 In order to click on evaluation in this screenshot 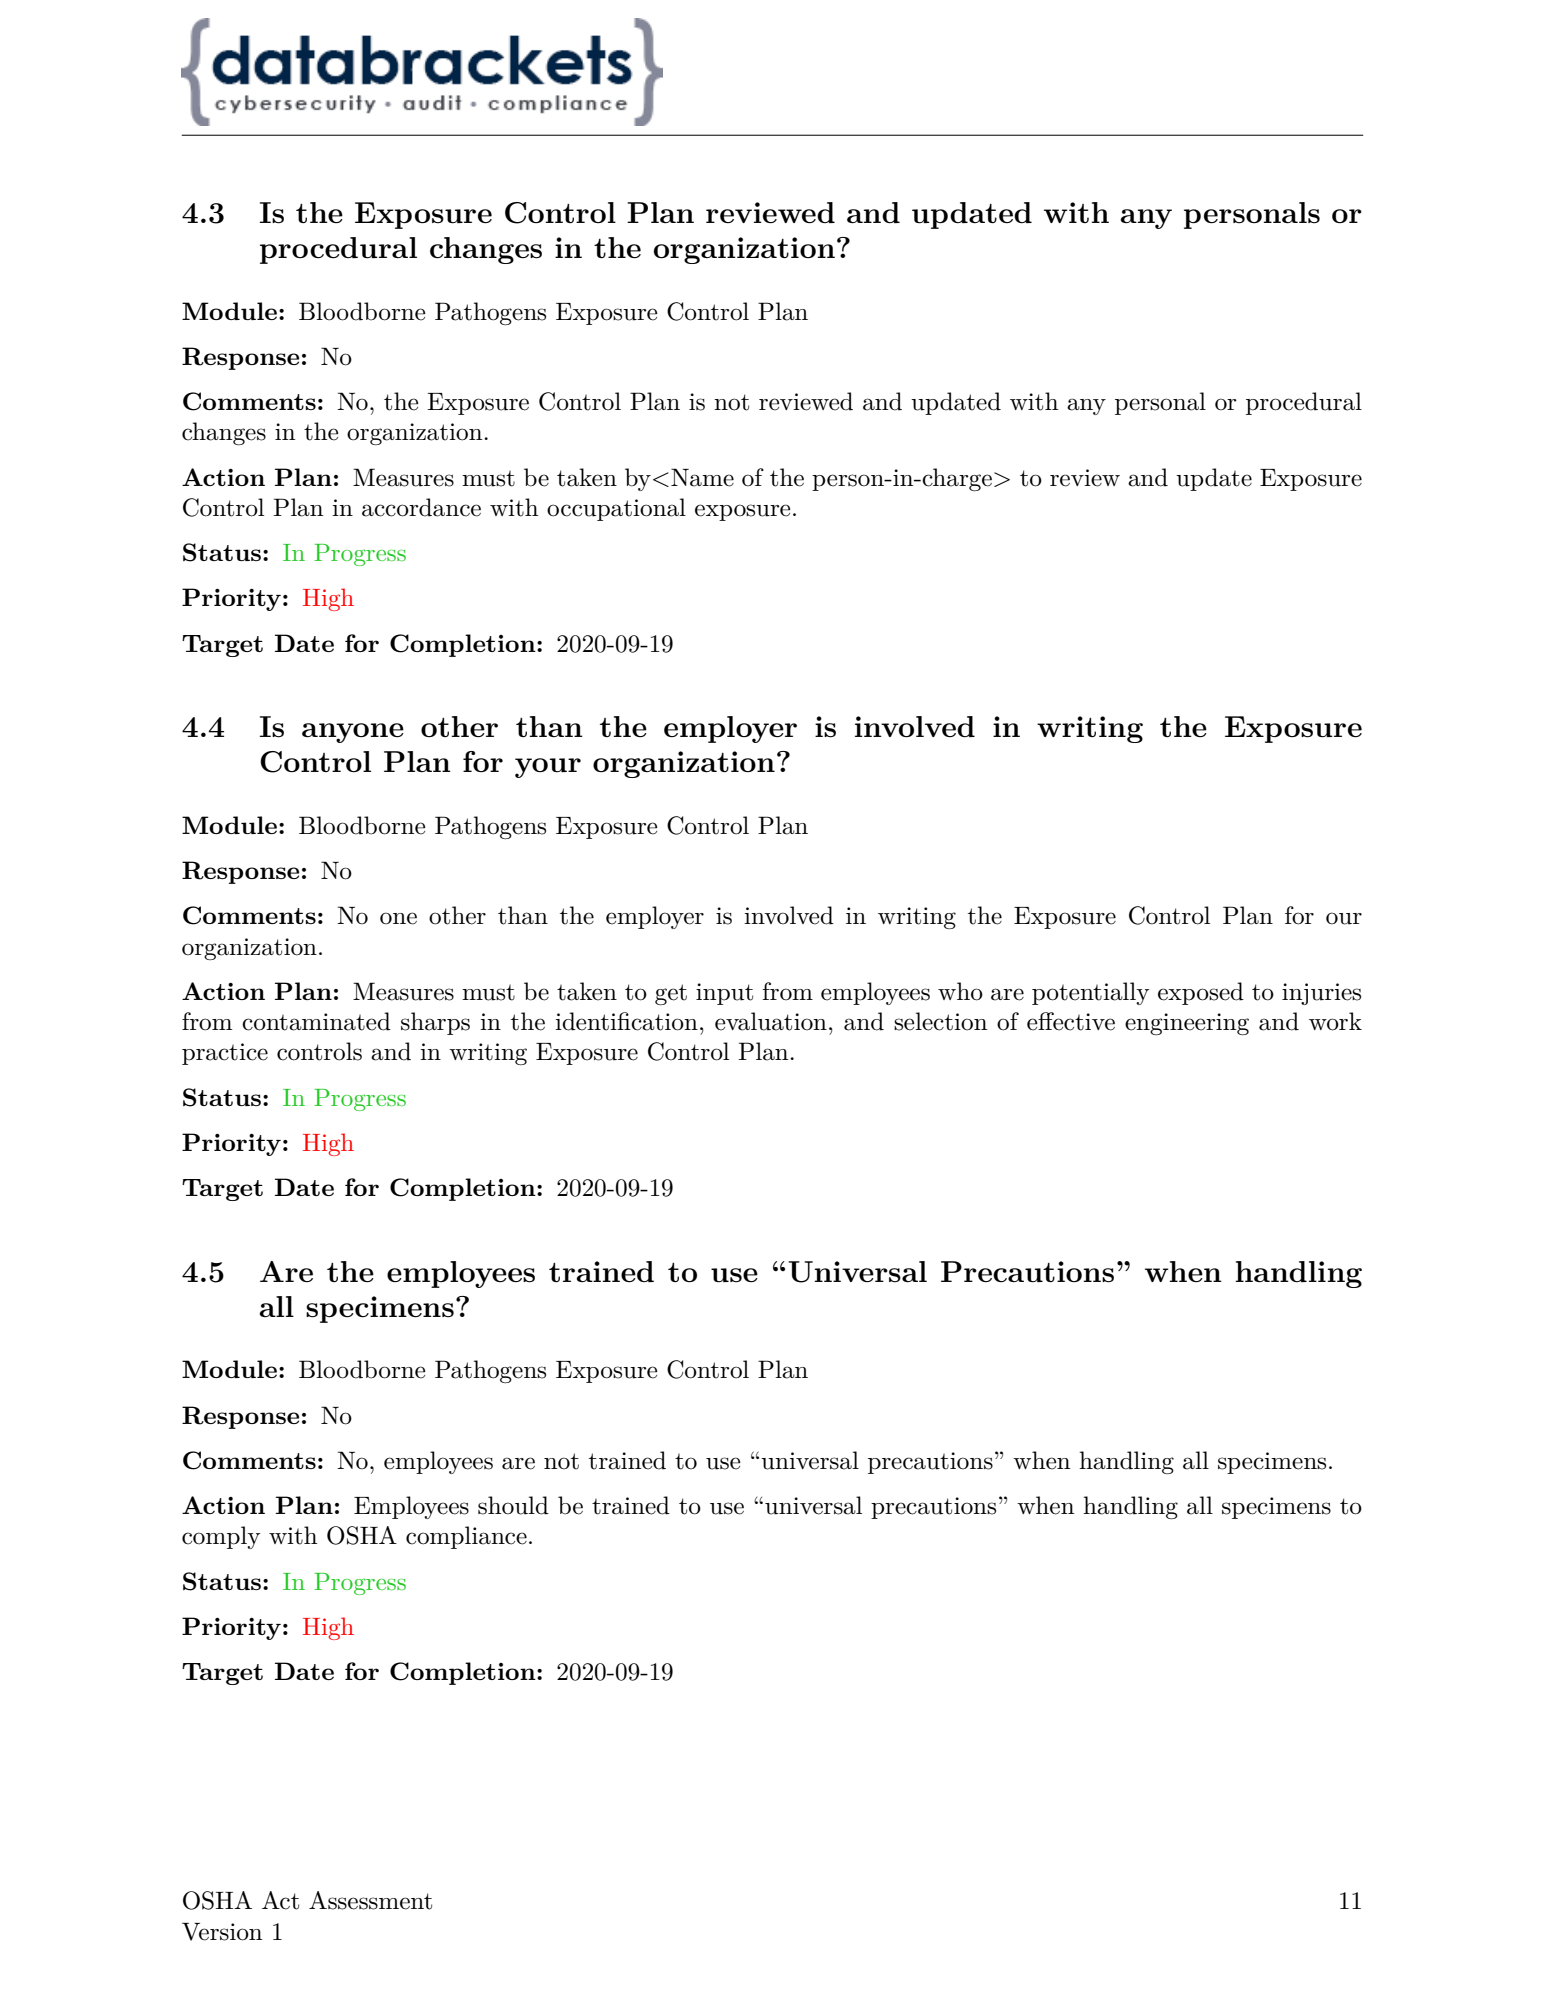, I will do `click(771, 1021)`.
